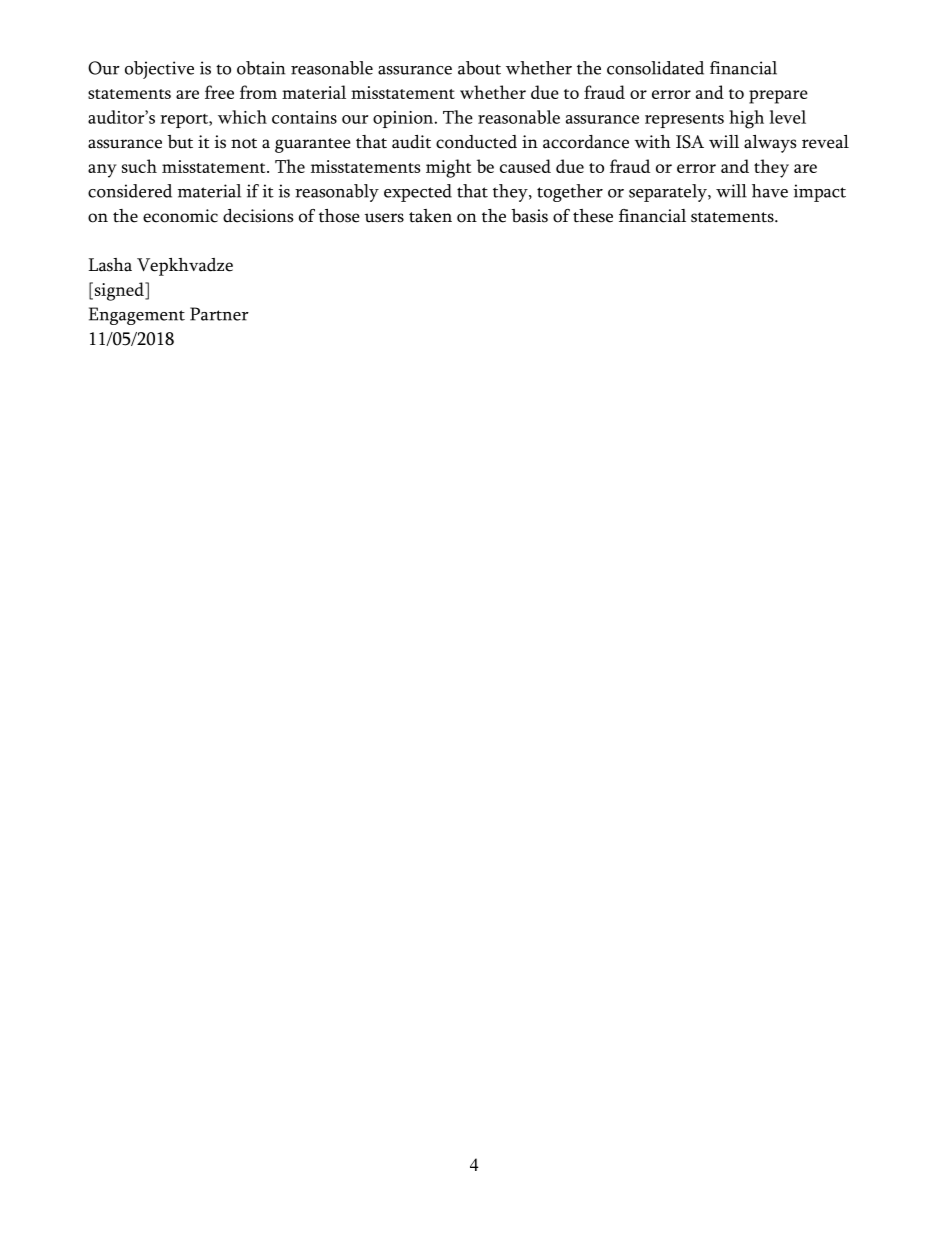  I want to click on which, so click(242, 117).
